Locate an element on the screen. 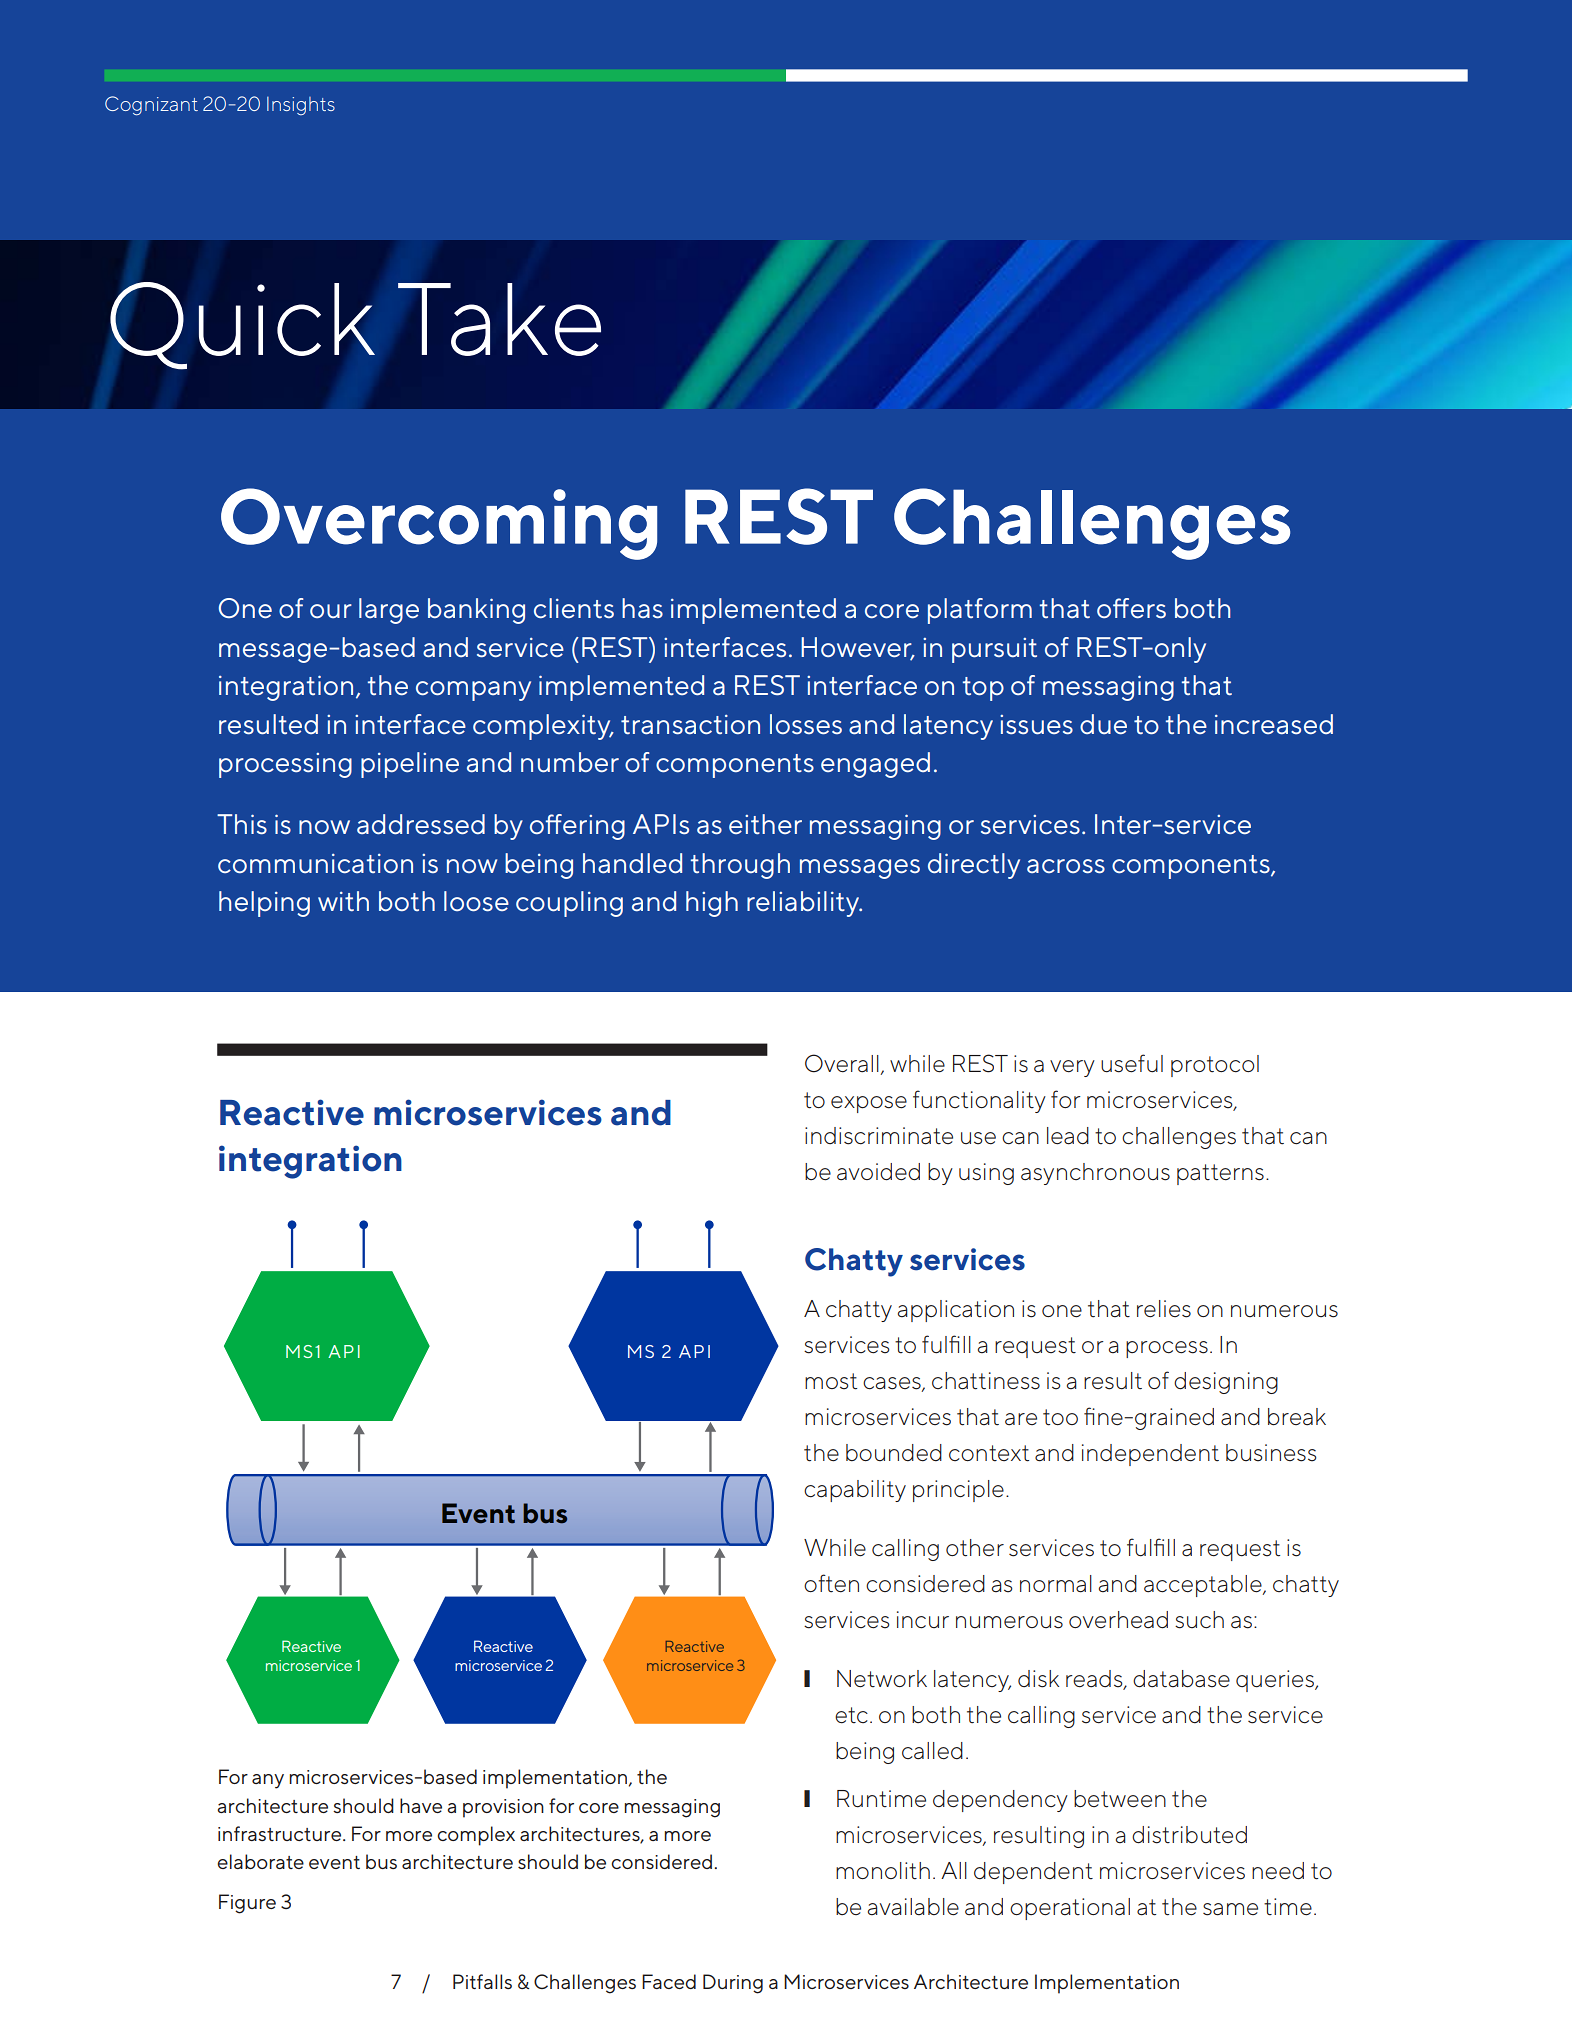  Insights is located at coordinates (301, 106).
